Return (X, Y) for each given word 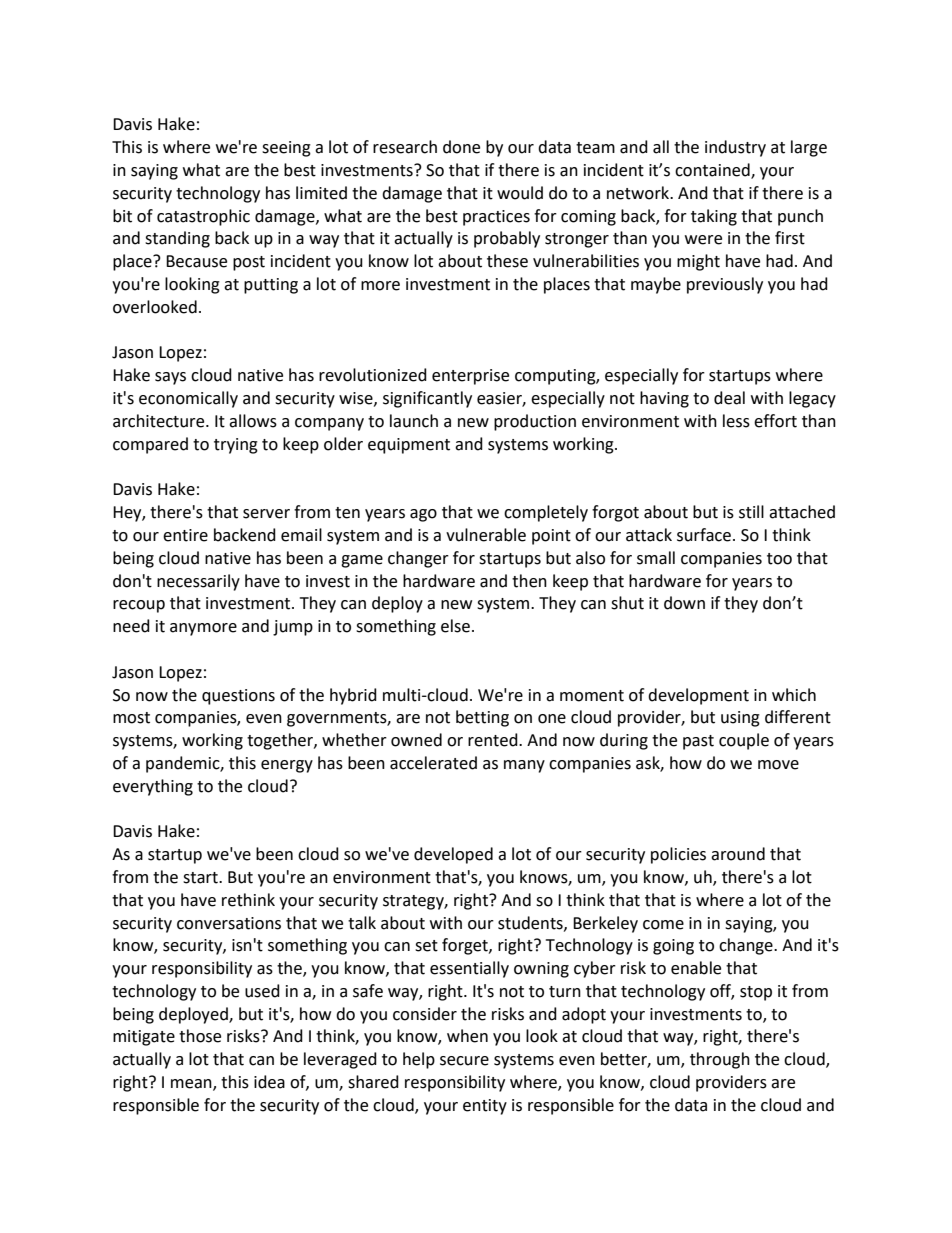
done (461, 147)
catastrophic (203, 217)
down (684, 603)
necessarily (198, 582)
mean (192, 1085)
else (455, 626)
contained (713, 171)
